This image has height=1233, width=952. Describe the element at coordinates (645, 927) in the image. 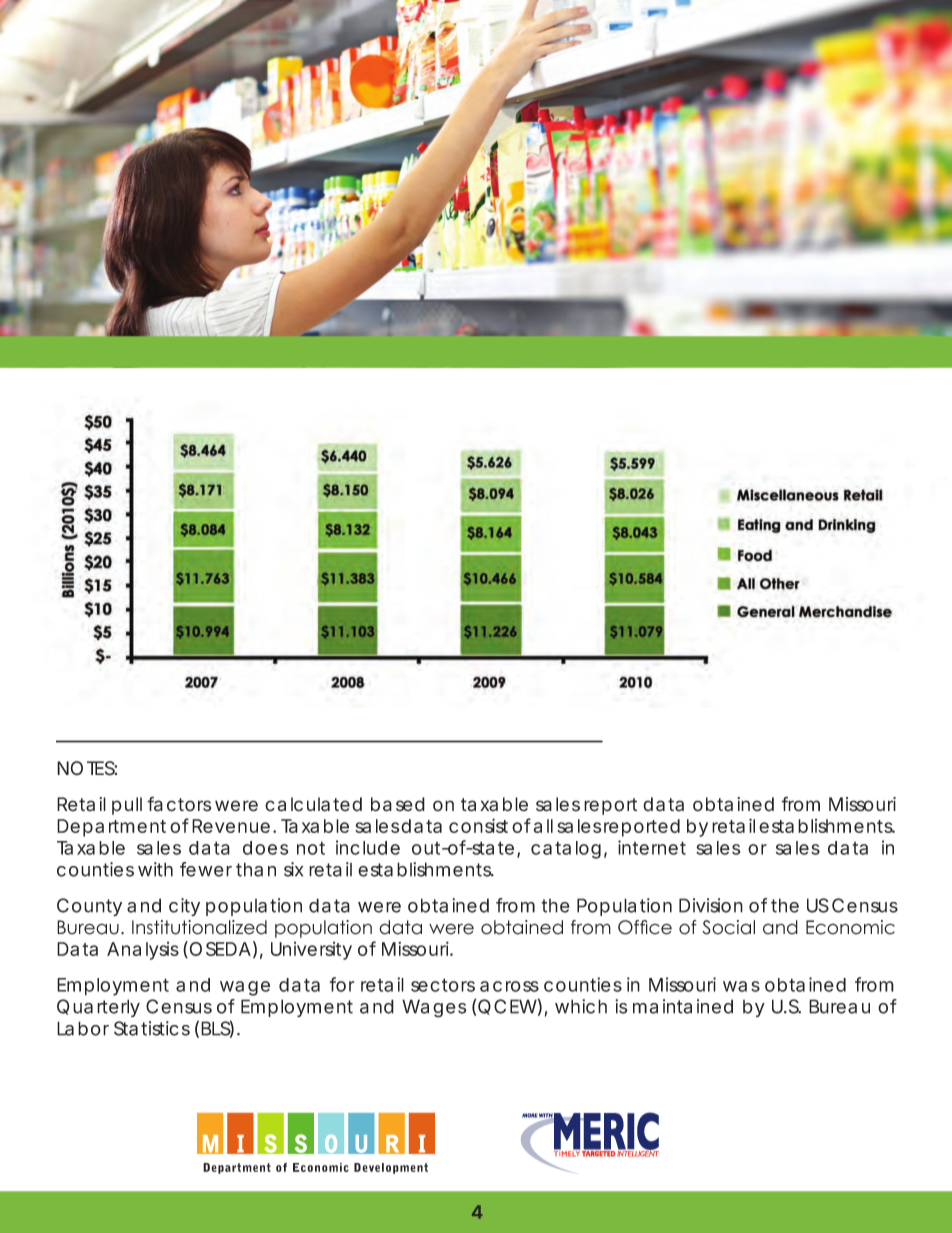

I see `Office` at that location.
